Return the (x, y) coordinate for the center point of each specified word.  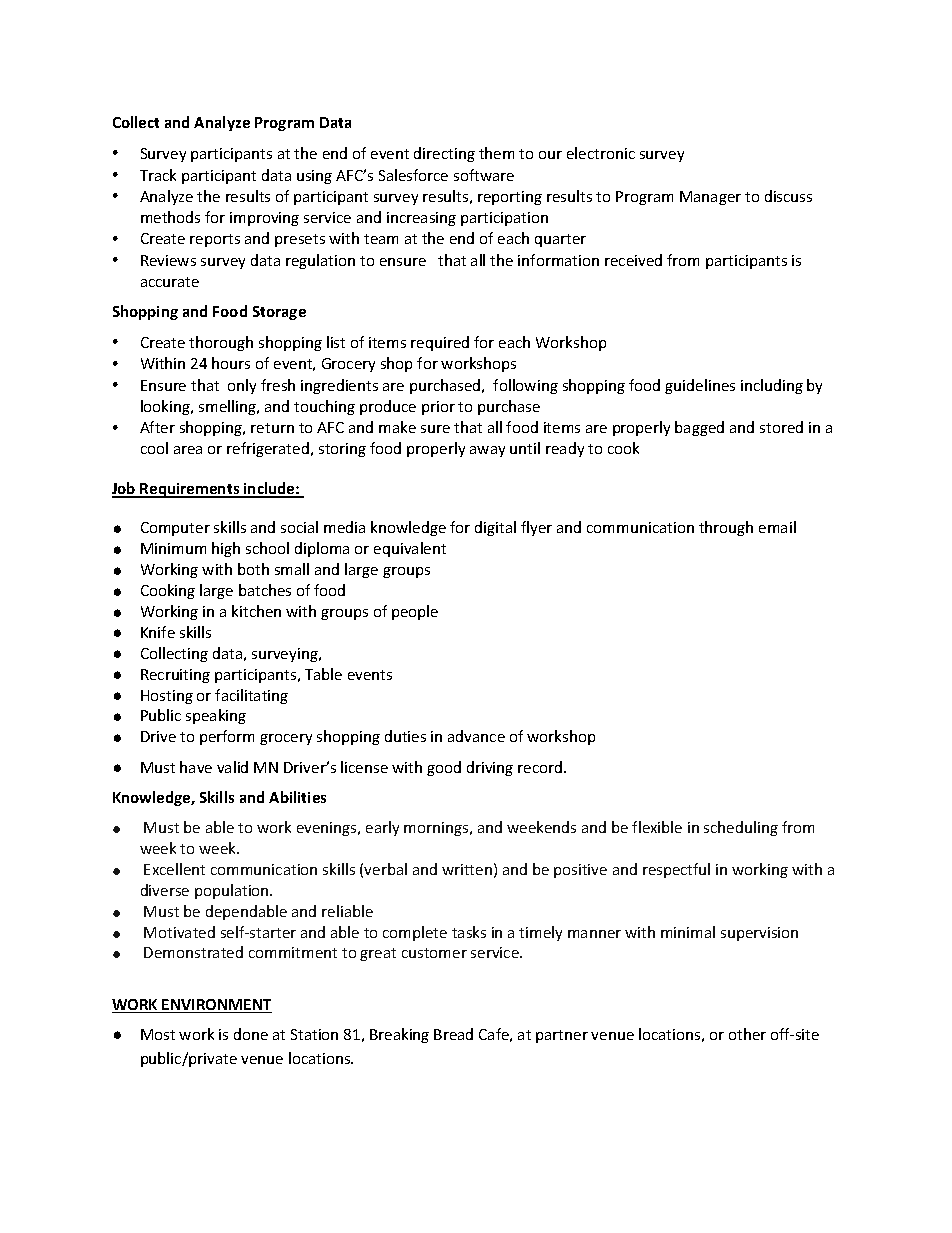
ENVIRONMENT (216, 1006)
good (444, 768)
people (415, 612)
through (726, 528)
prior (438, 408)
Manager (710, 198)
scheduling (741, 828)
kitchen (256, 611)
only (242, 386)
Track (158, 175)
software (484, 175)
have (196, 767)
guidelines (700, 386)
